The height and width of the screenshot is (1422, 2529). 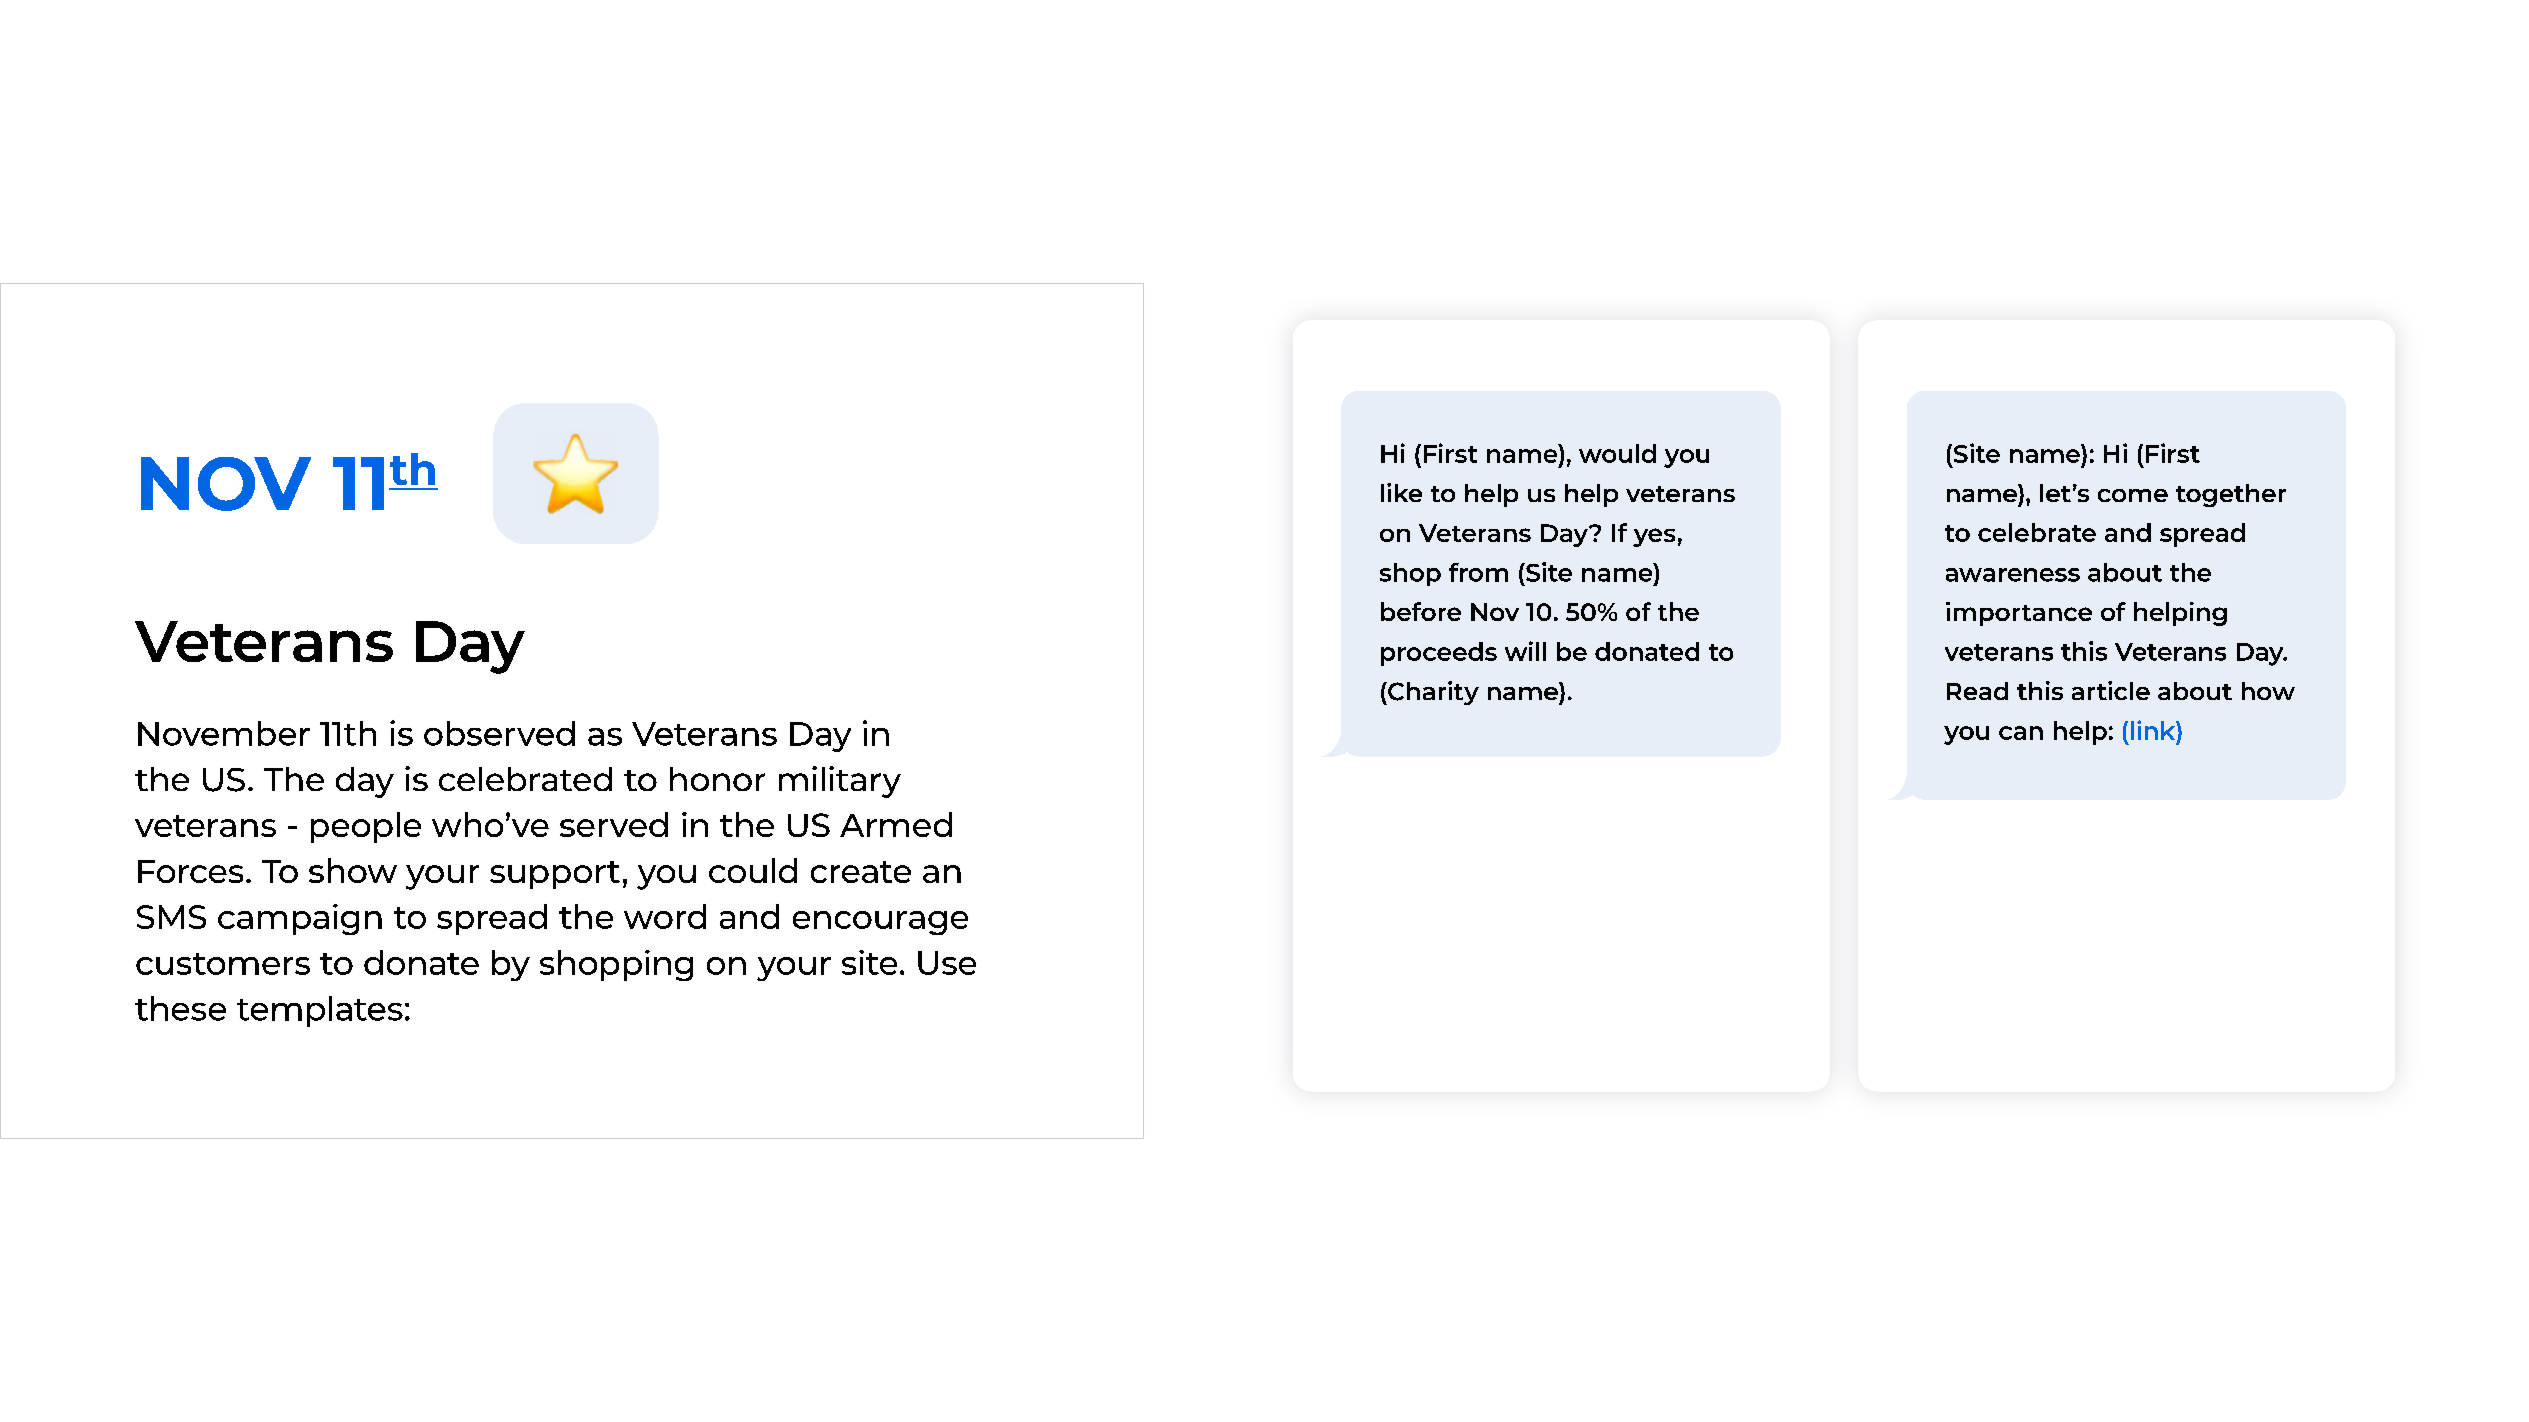 I want to click on would, so click(x=1617, y=453).
